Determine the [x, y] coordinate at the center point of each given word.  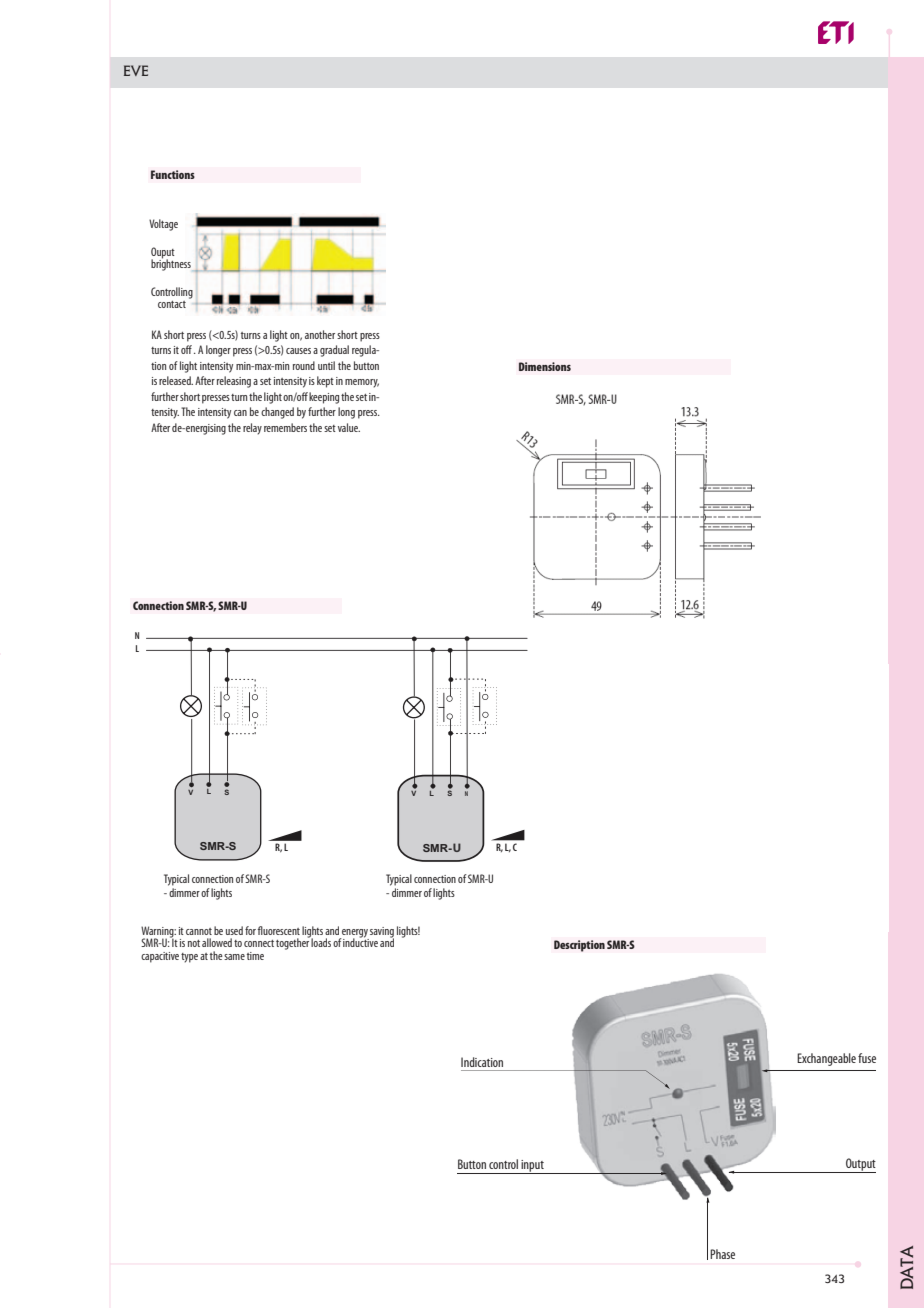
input [532, 1167]
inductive [360, 941]
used [234, 930]
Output [860, 1165]
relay [252, 429]
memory [362, 383]
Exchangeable [826, 1059]
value [349, 427]
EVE [136, 70]
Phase [722, 1254]
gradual [334, 351]
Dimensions [545, 366]
